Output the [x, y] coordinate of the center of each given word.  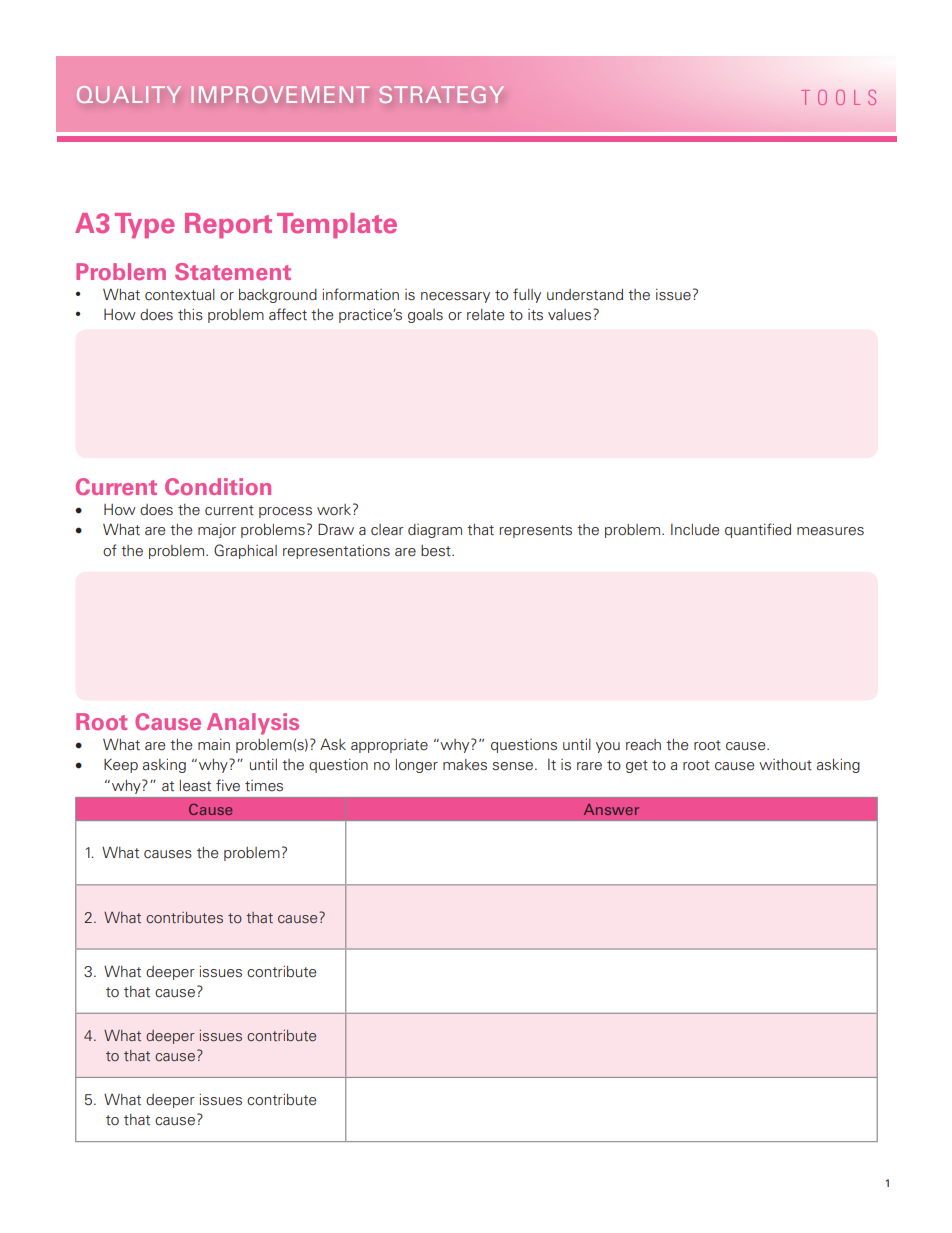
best [437, 551]
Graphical [245, 551]
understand [585, 295]
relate [485, 315]
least [195, 786]
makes [465, 765]
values [571, 315]
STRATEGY [442, 94]
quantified [758, 530]
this [190, 314]
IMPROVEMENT [280, 94]
